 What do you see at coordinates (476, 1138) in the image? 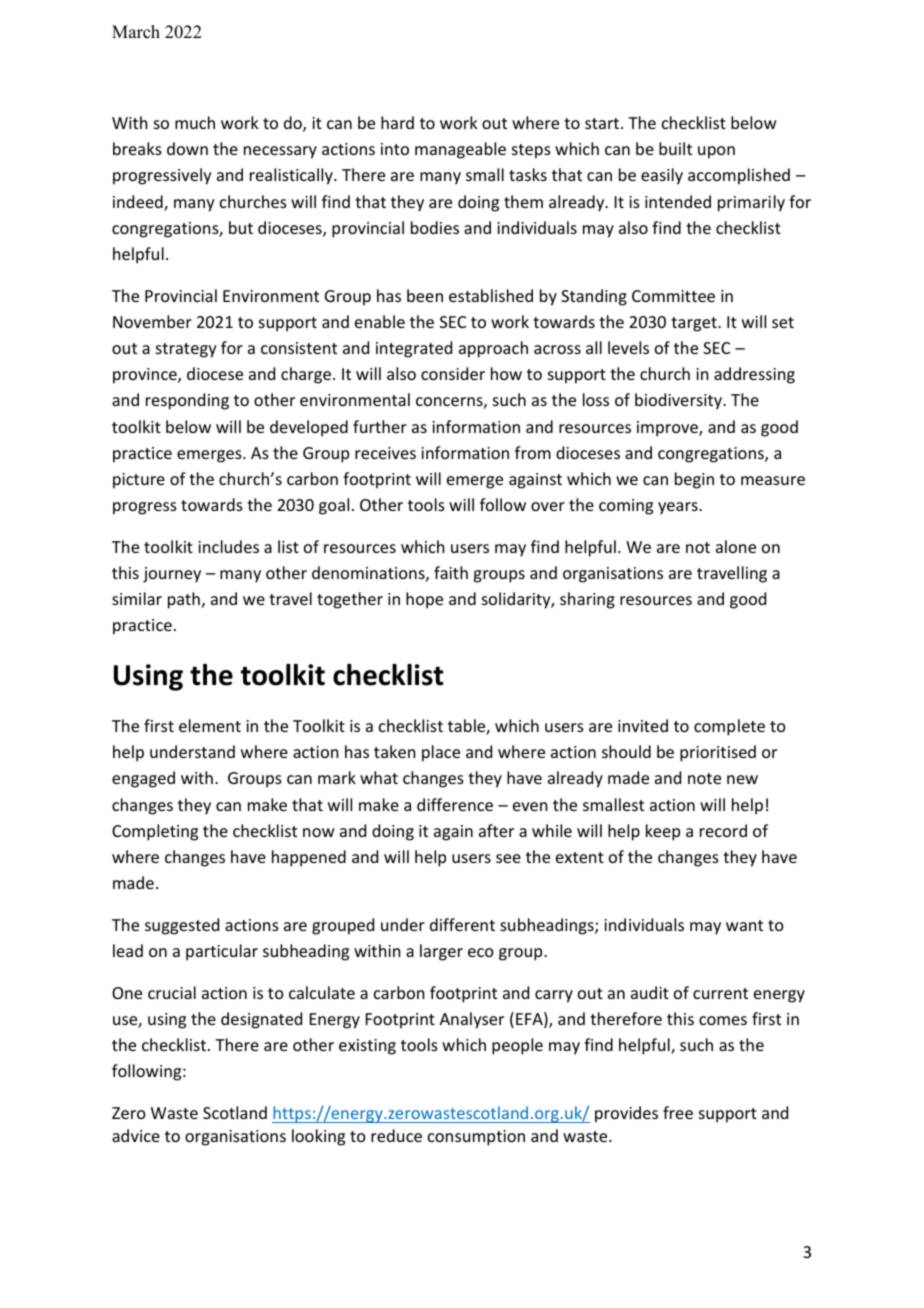
I see `consumption` at bounding box center [476, 1138].
